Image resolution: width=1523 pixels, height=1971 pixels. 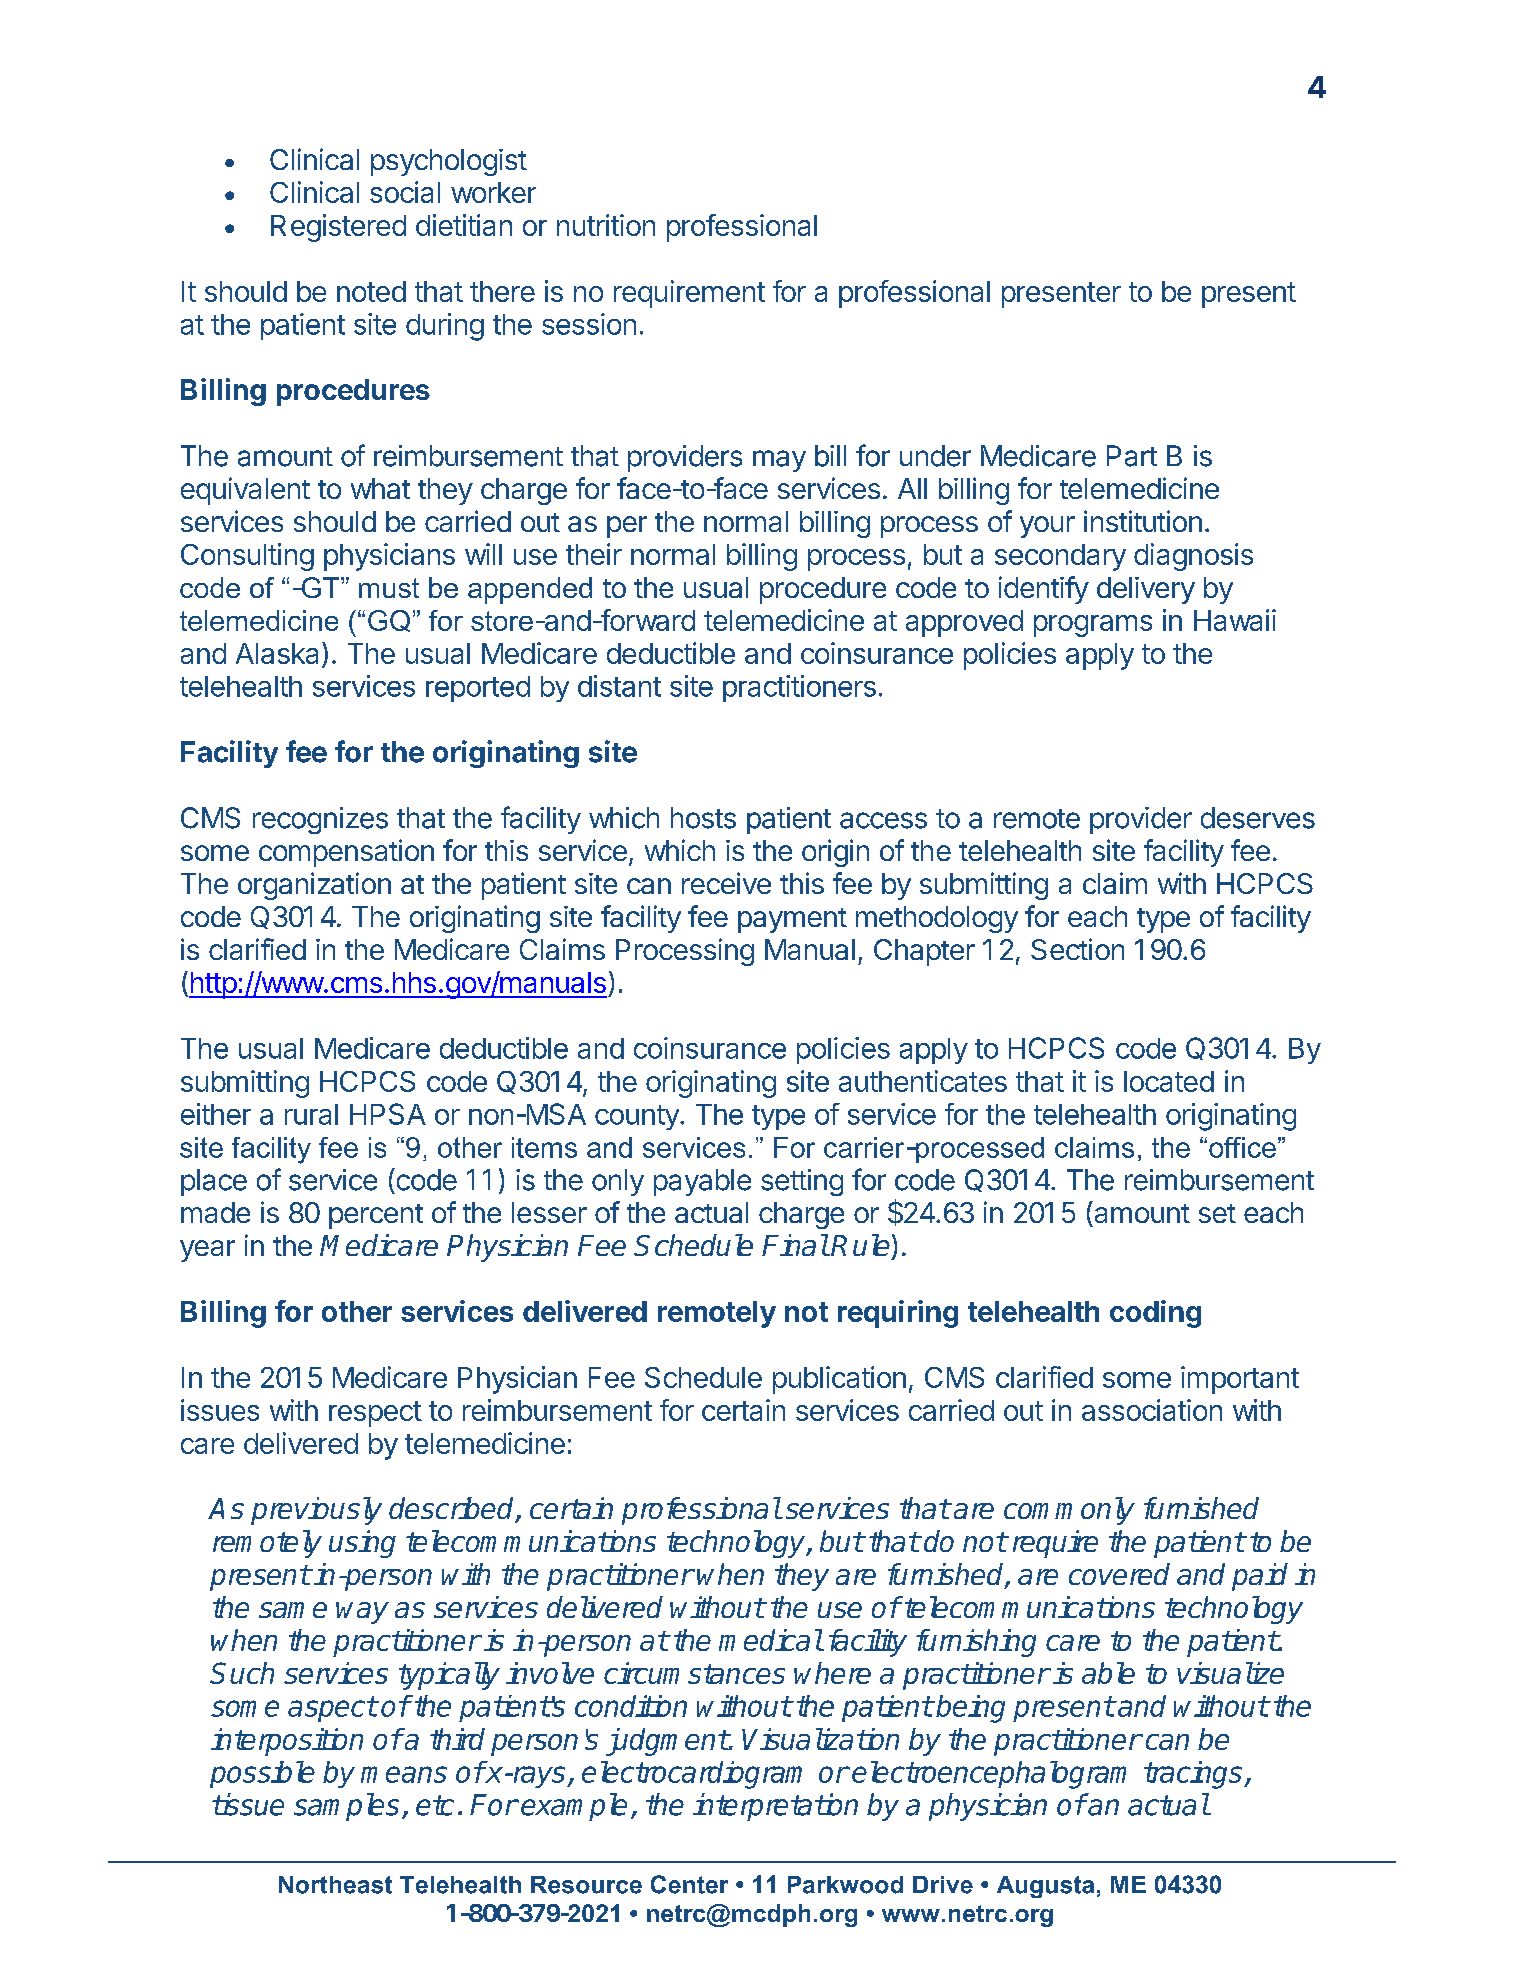 I want to click on interpretation, so click(x=775, y=1807).
